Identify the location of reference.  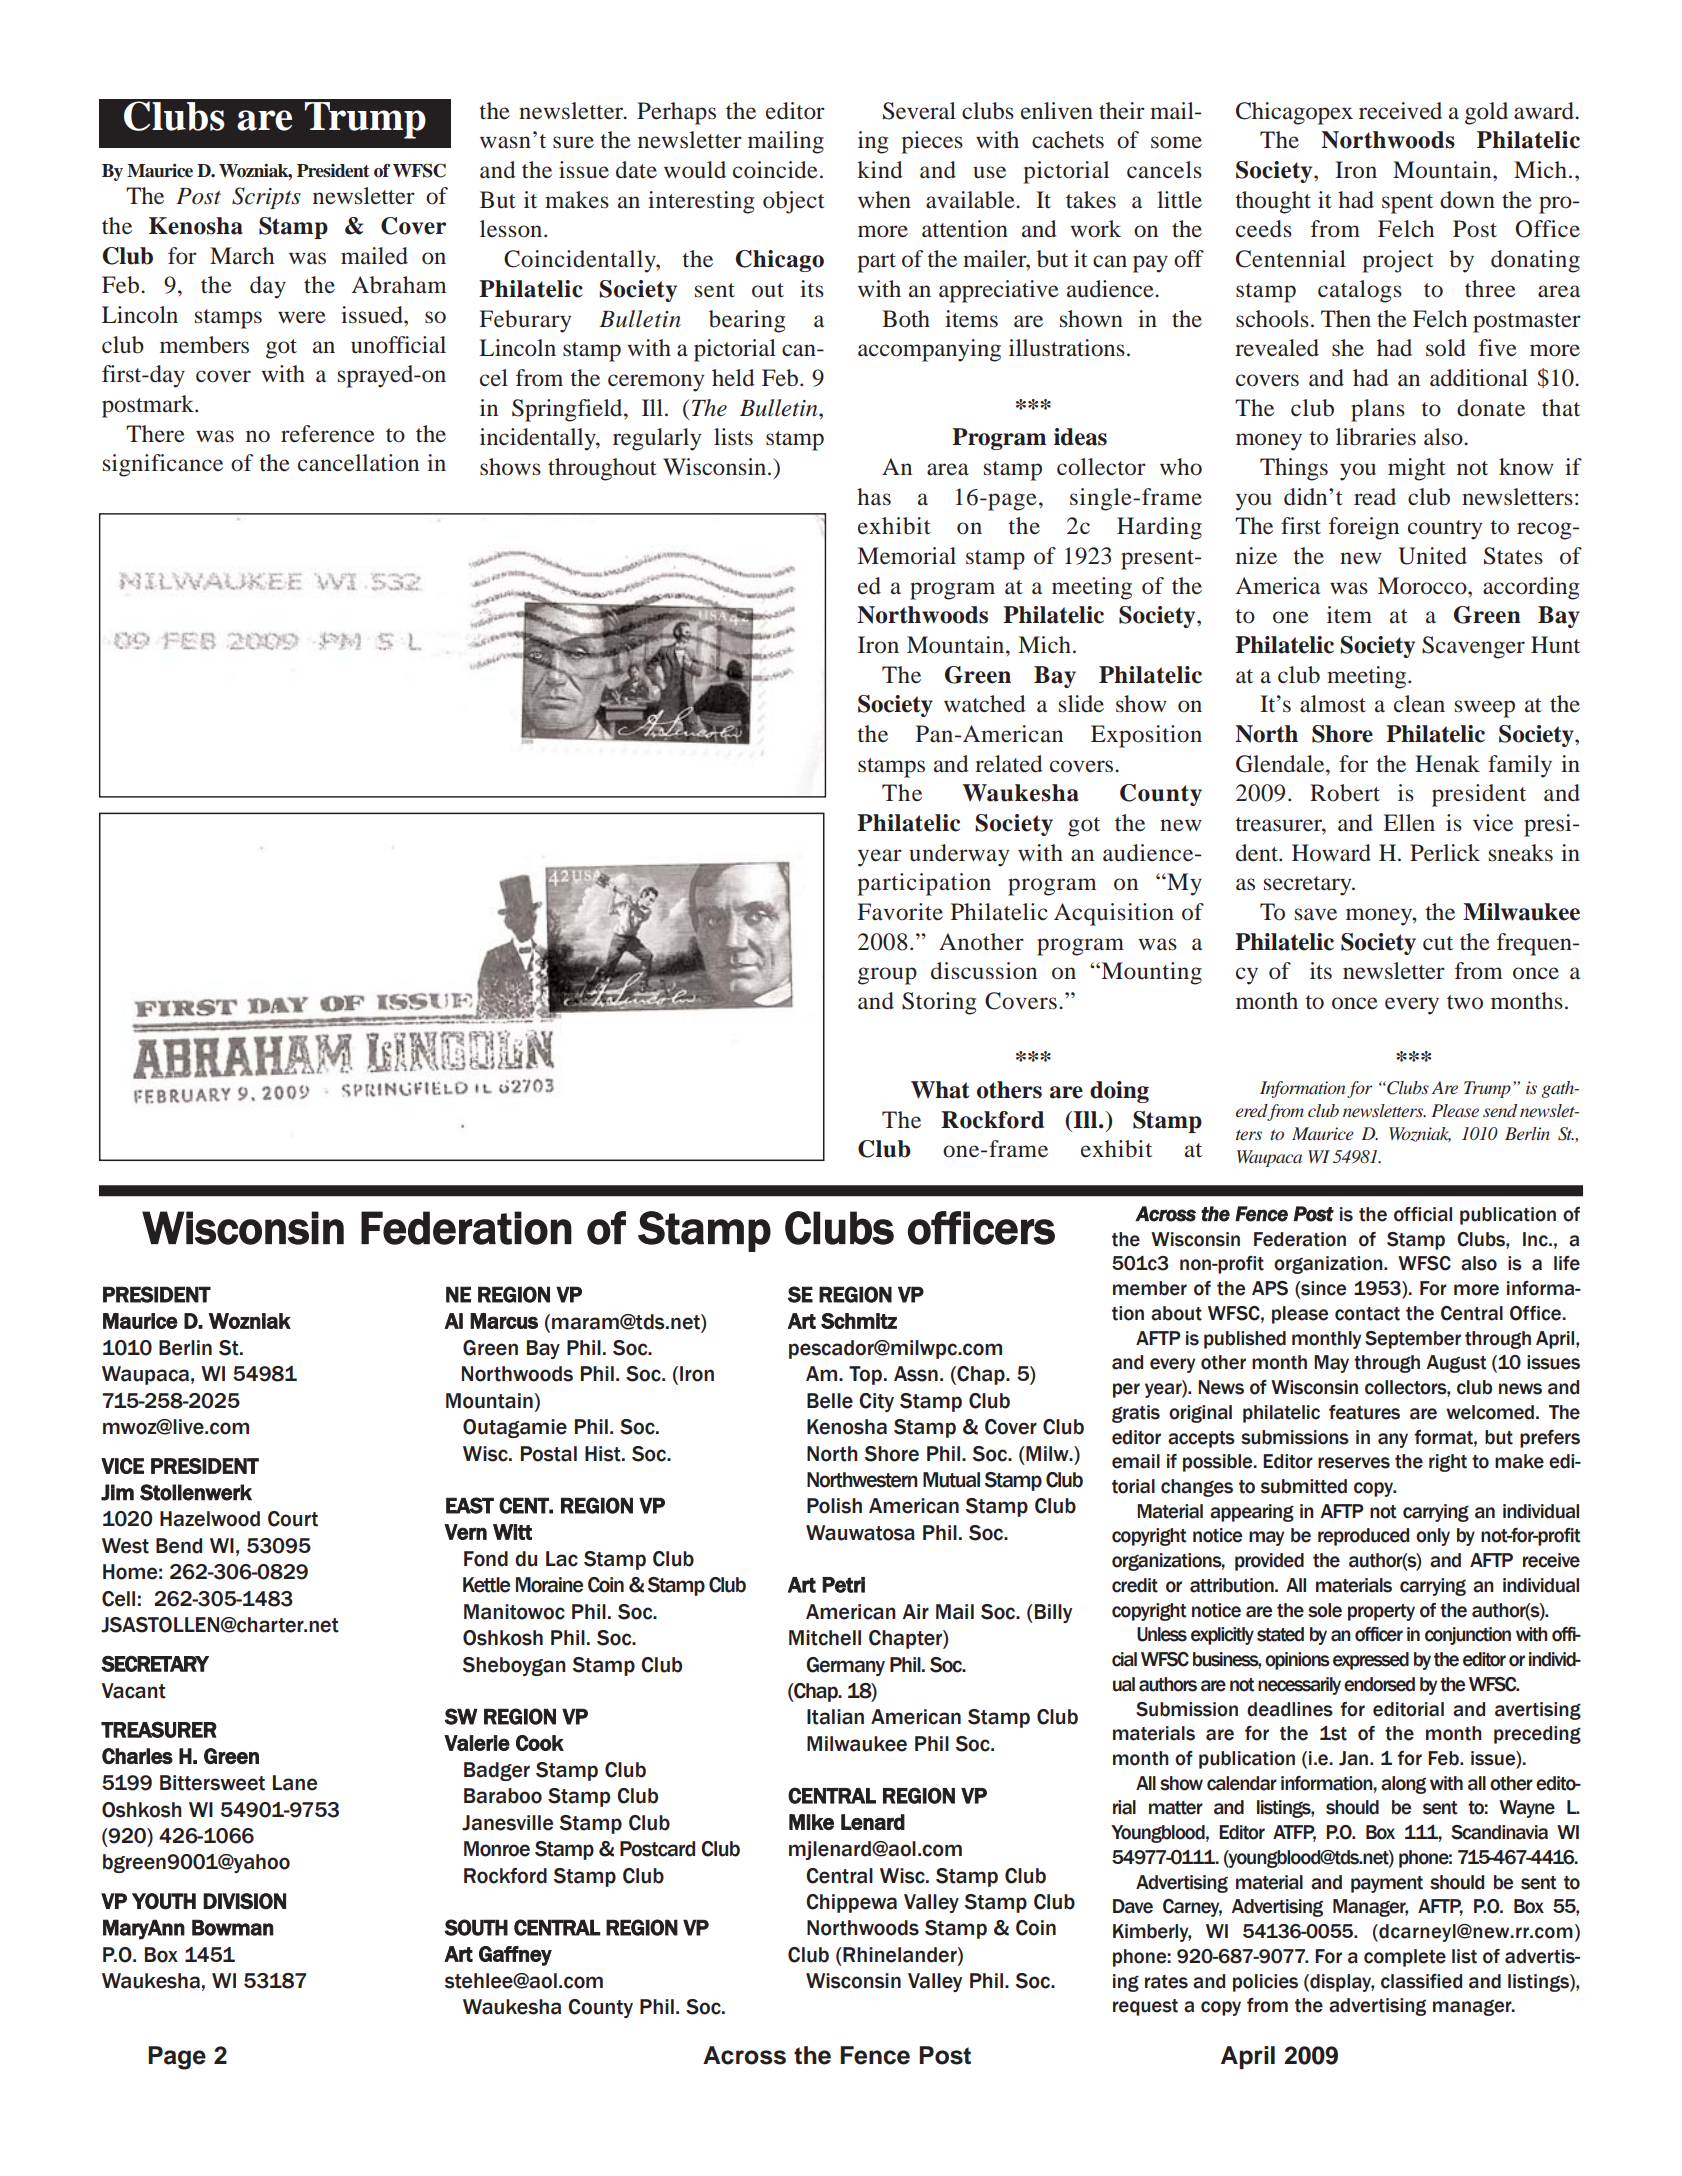
(328, 434).
